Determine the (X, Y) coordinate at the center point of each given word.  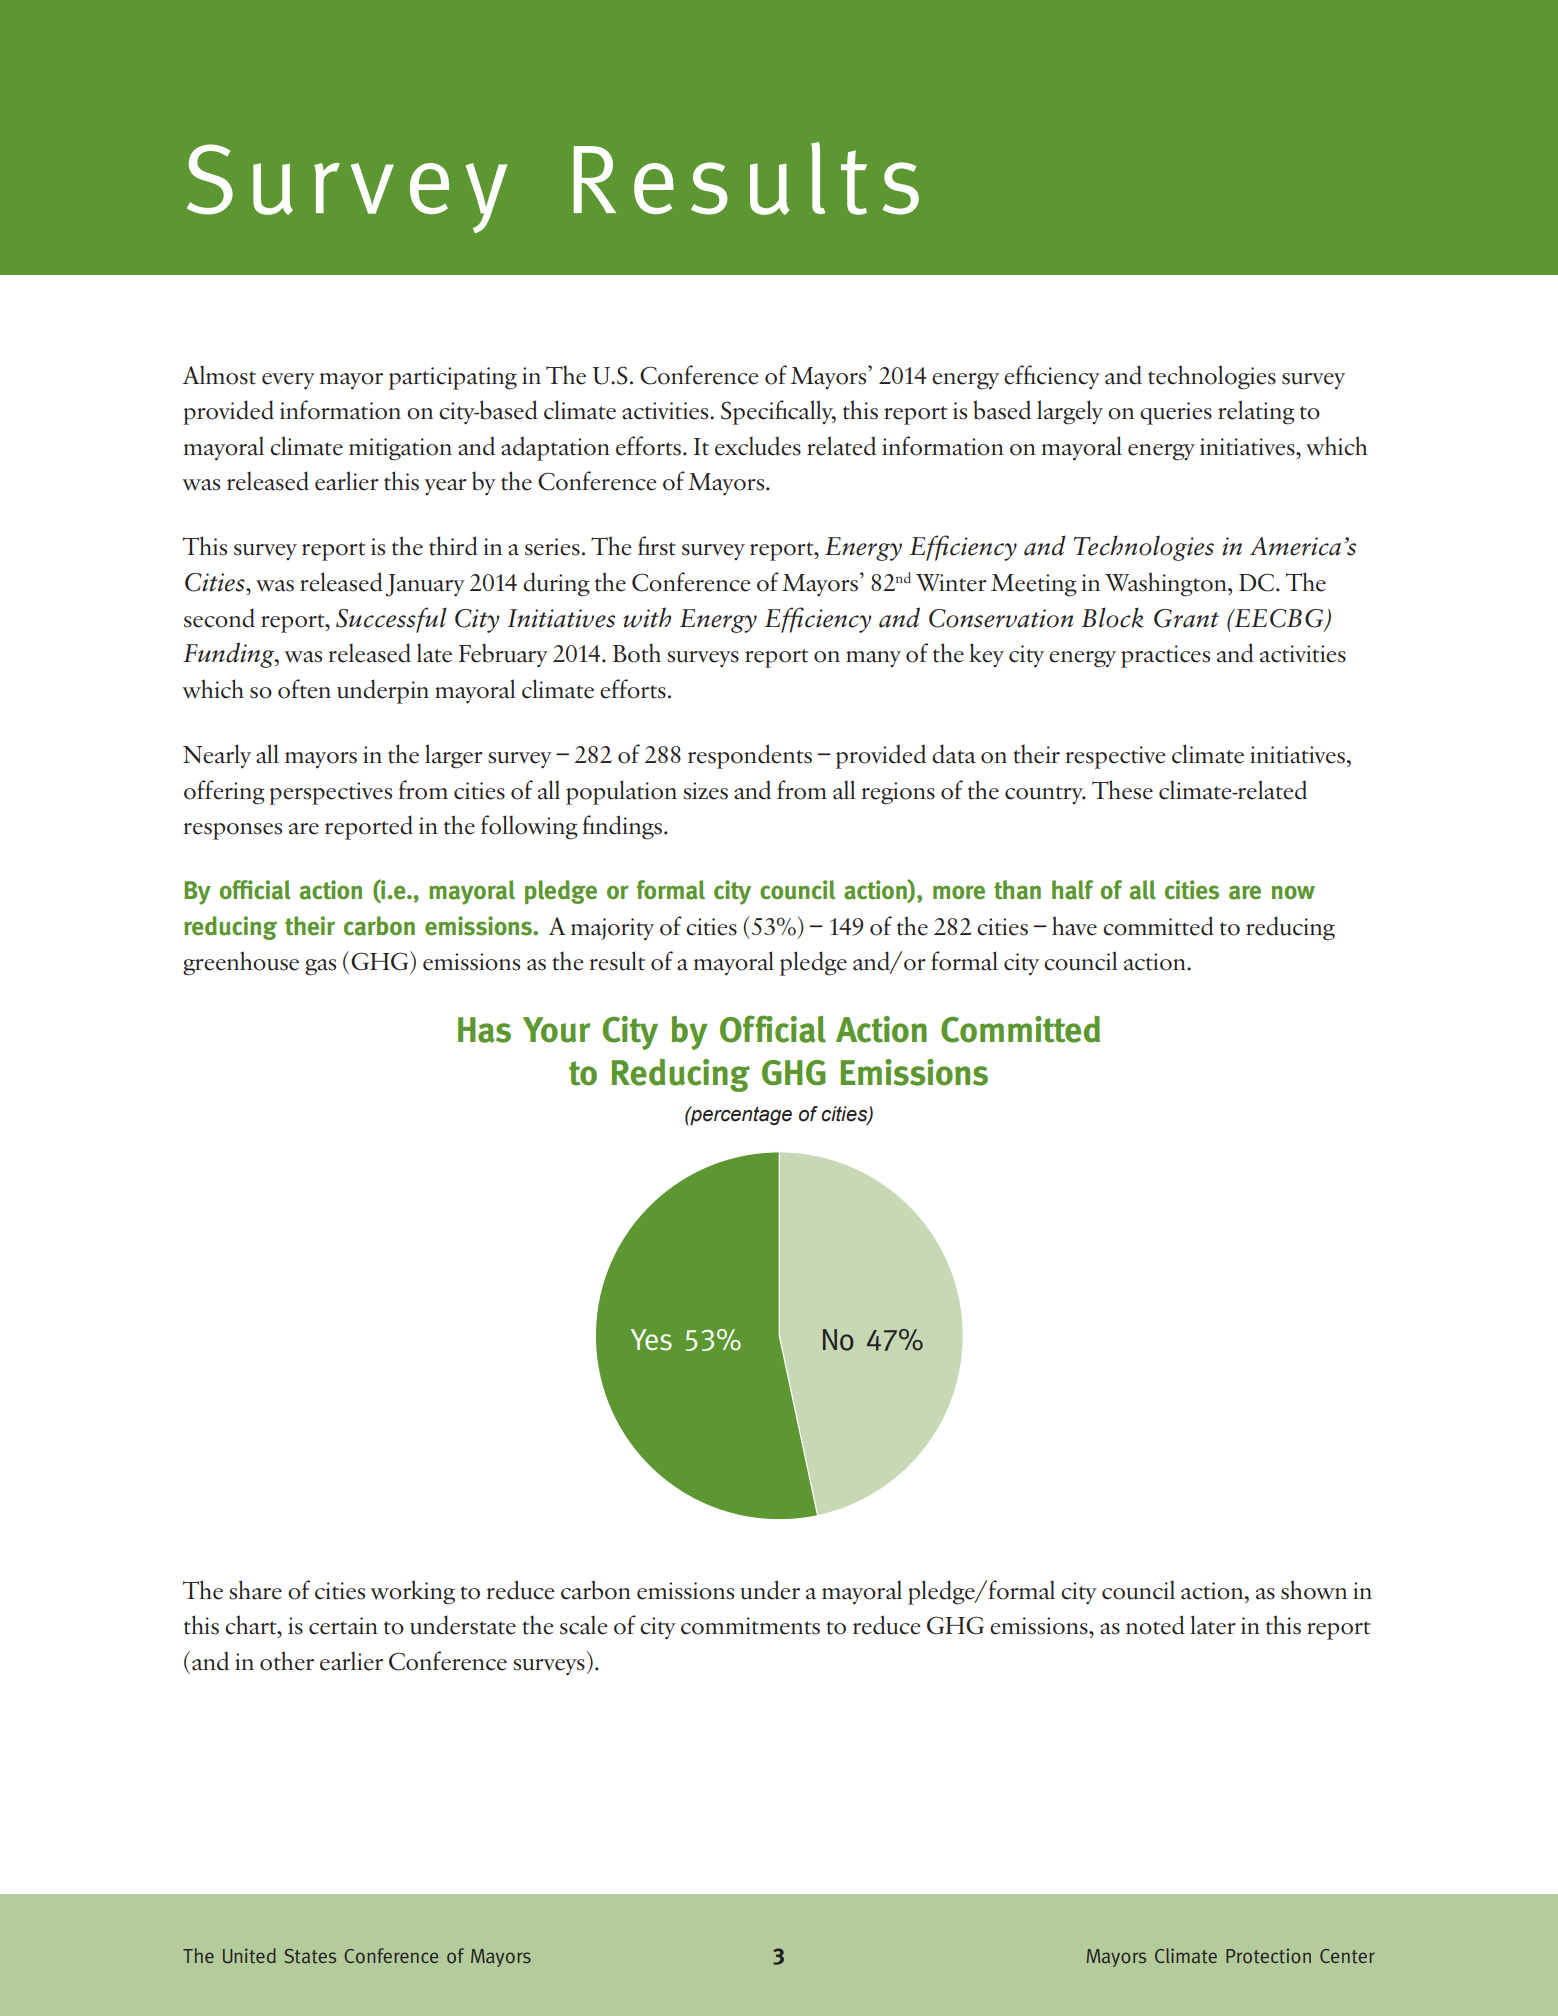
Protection (1268, 1956)
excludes (758, 446)
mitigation (400, 449)
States (310, 1956)
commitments (750, 1626)
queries (1176, 413)
